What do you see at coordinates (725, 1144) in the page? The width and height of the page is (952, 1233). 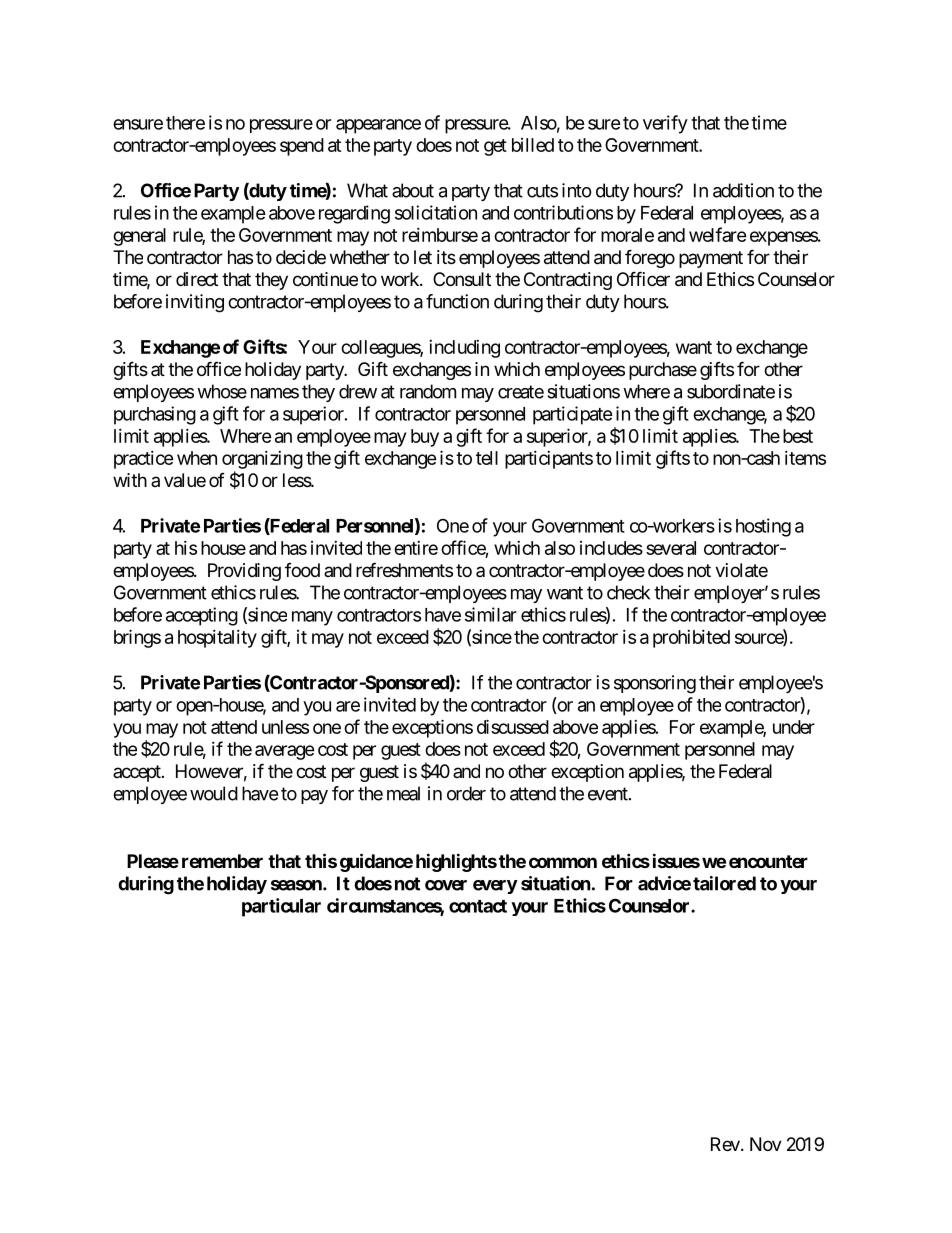 I see `Rev` at bounding box center [725, 1144].
